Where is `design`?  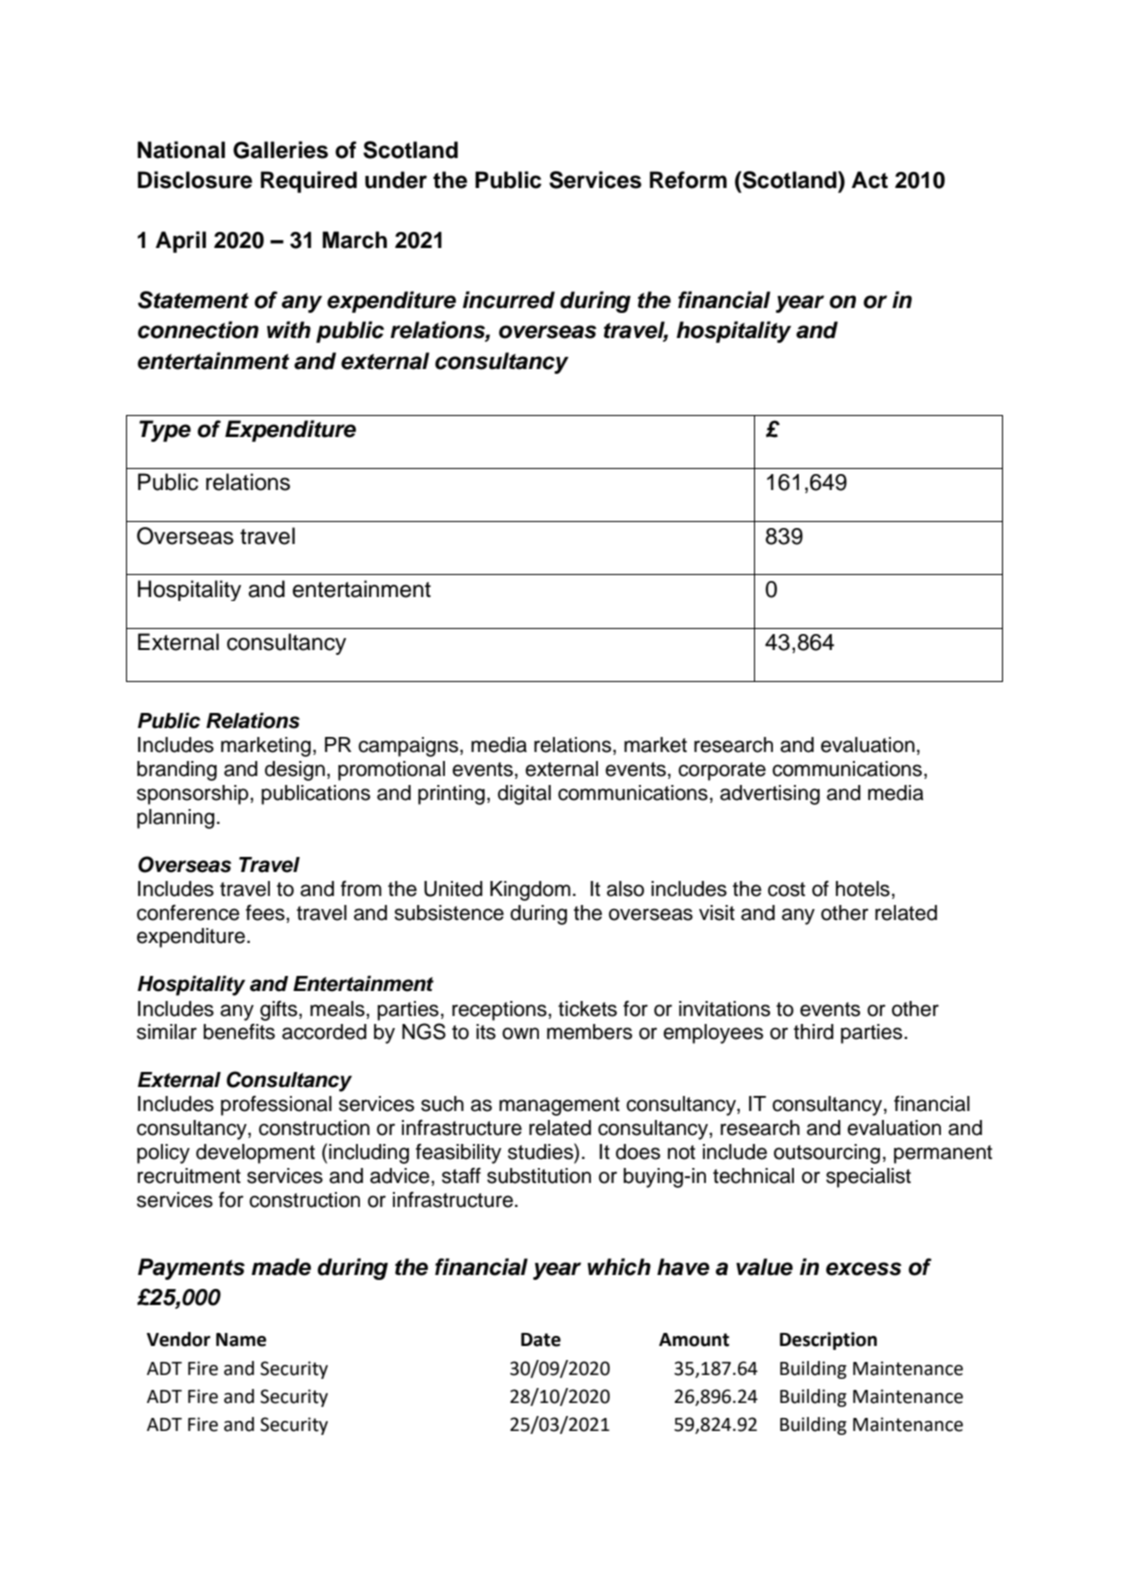
design is located at coordinates (295, 771).
